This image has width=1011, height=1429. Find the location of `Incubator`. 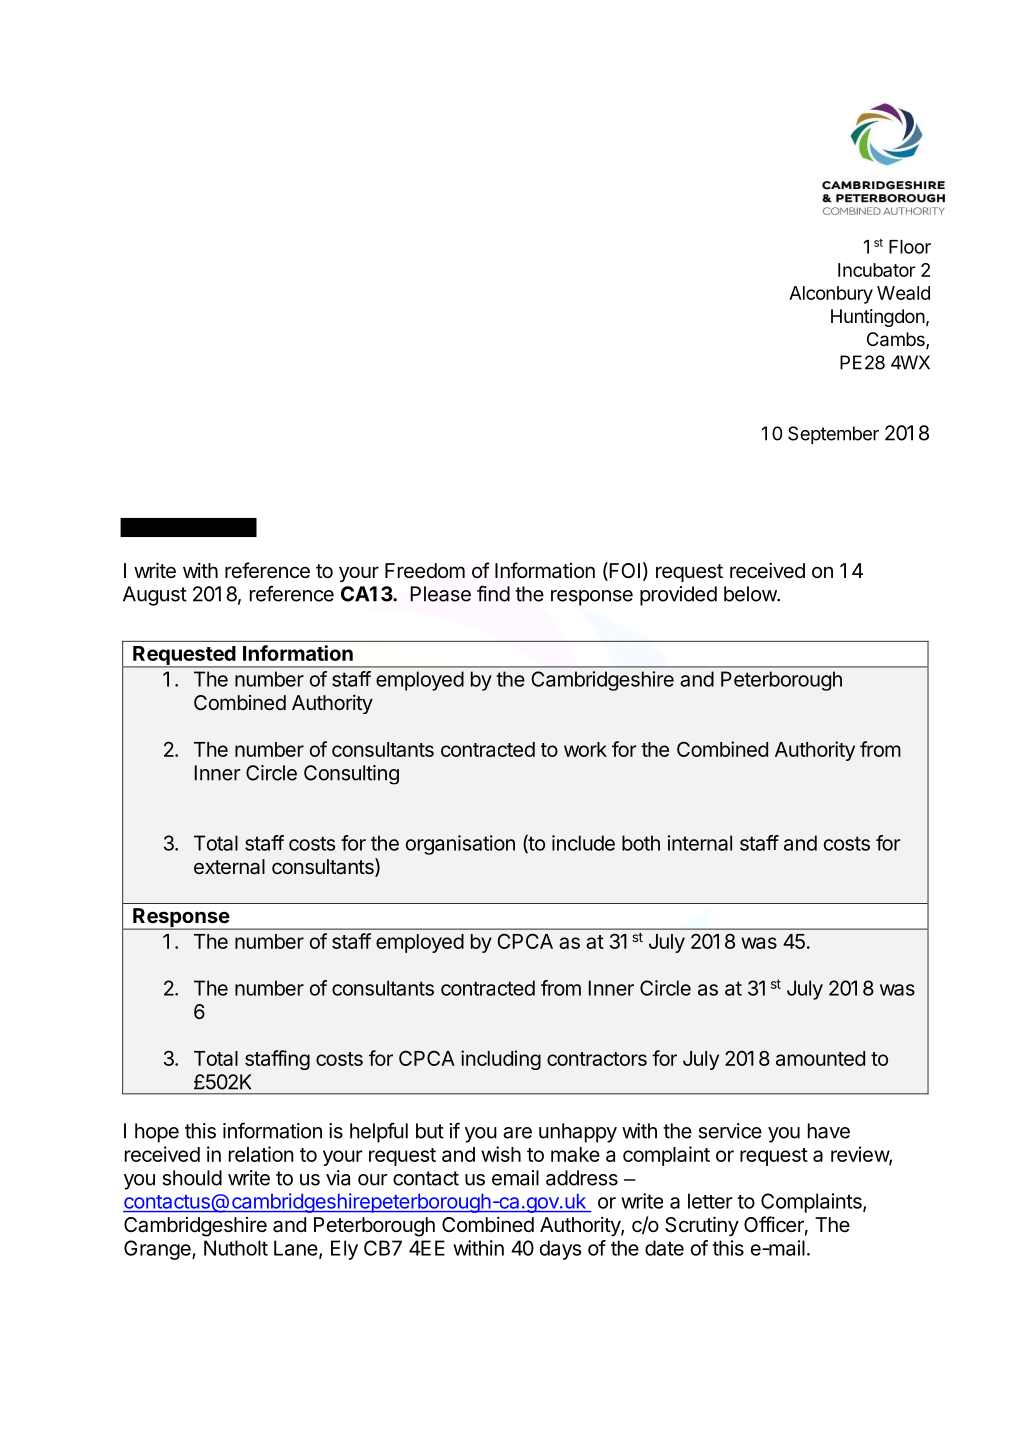

Incubator is located at coordinates (876, 270).
